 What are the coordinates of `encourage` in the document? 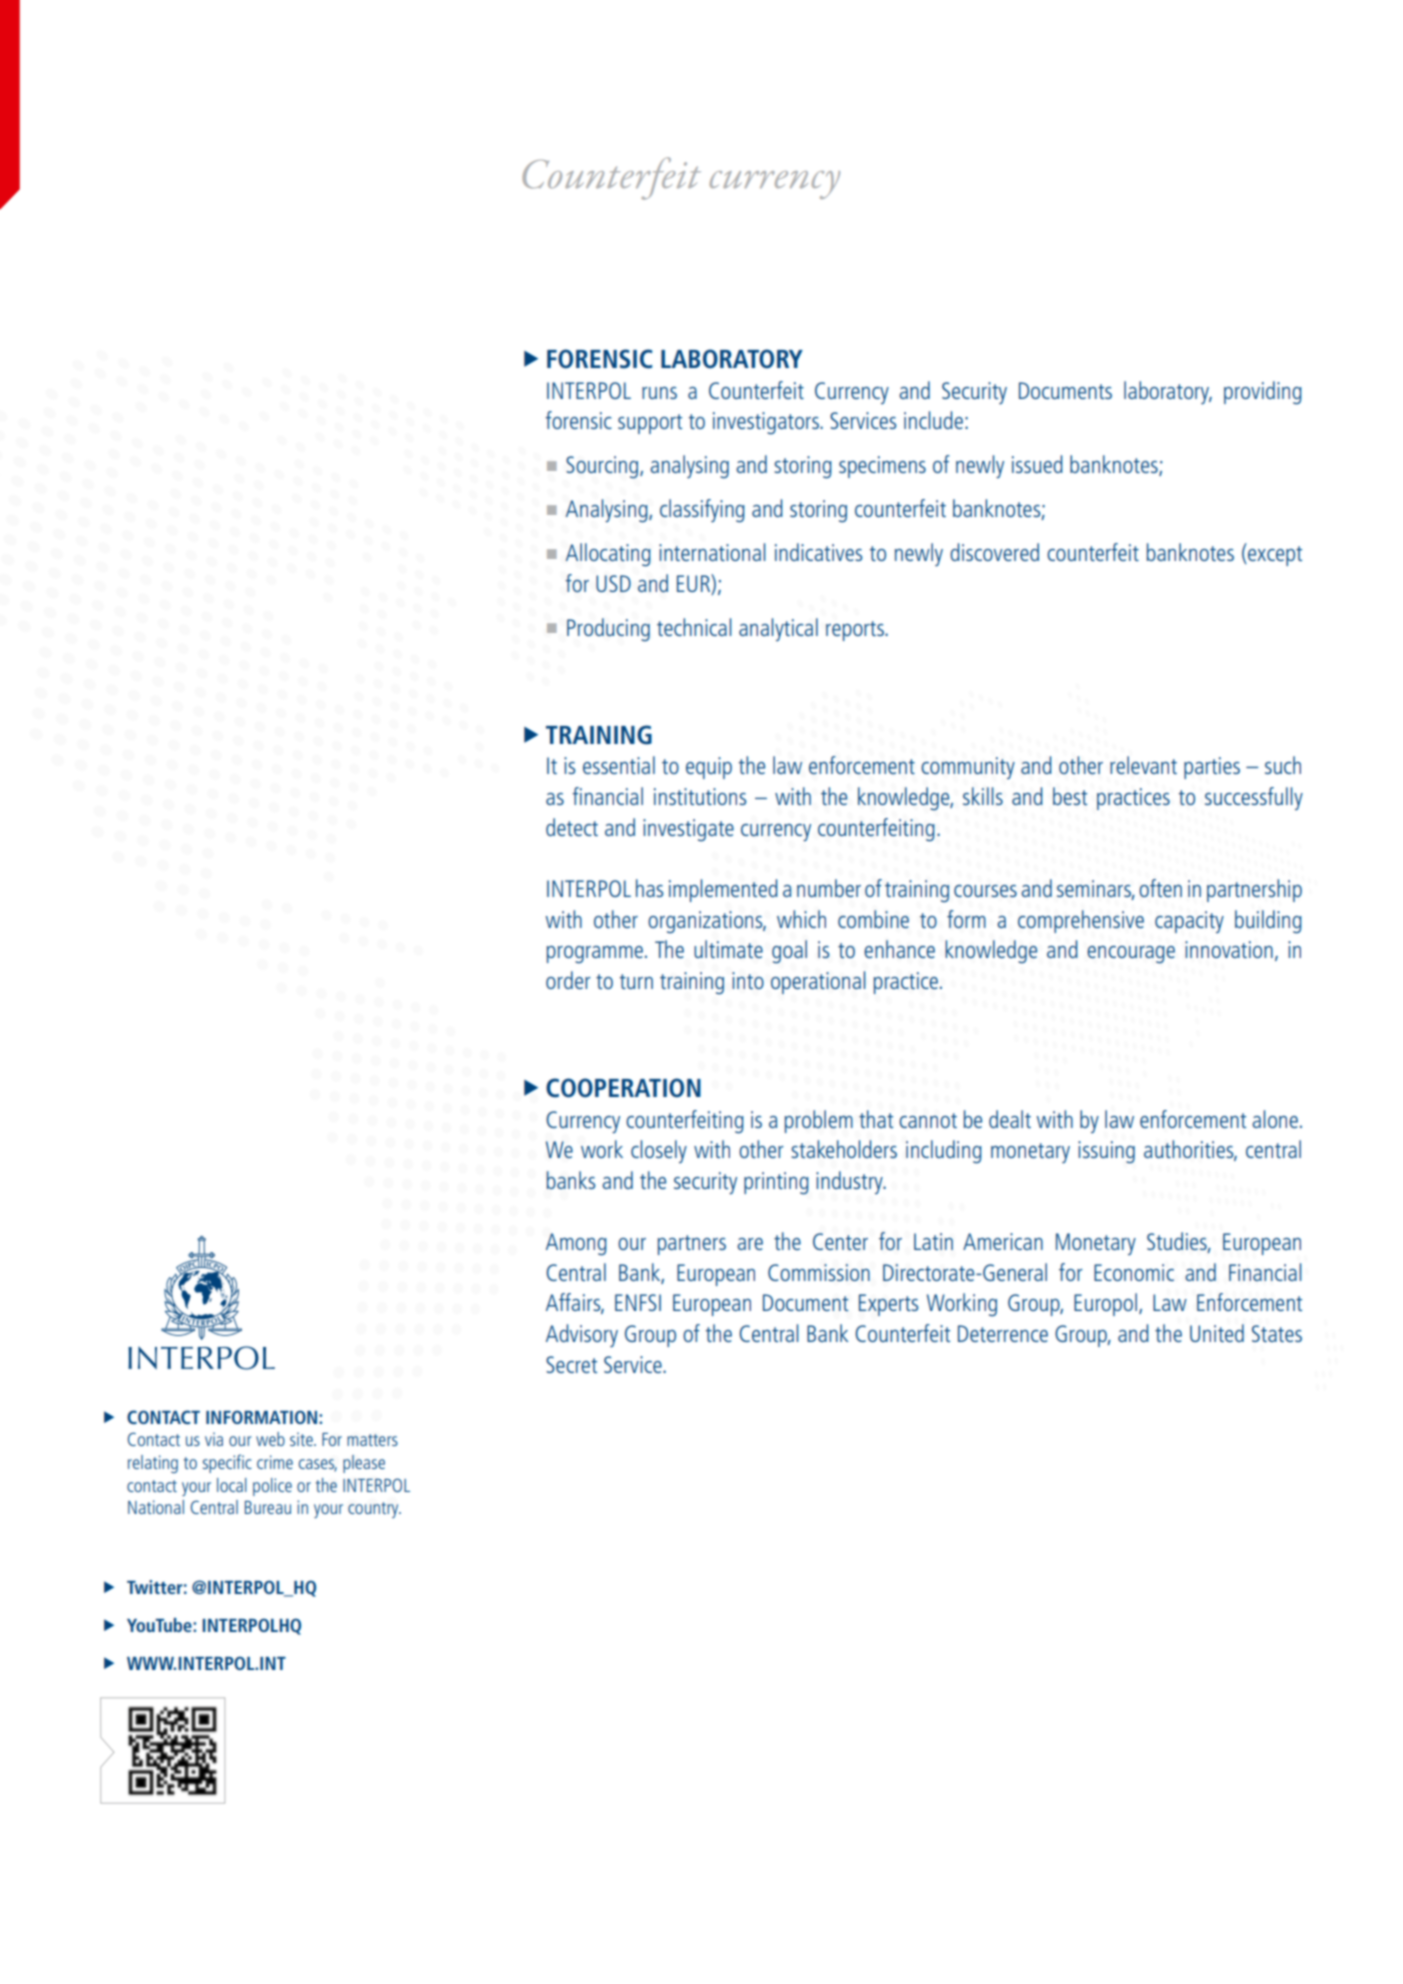 It's located at (1131, 955).
